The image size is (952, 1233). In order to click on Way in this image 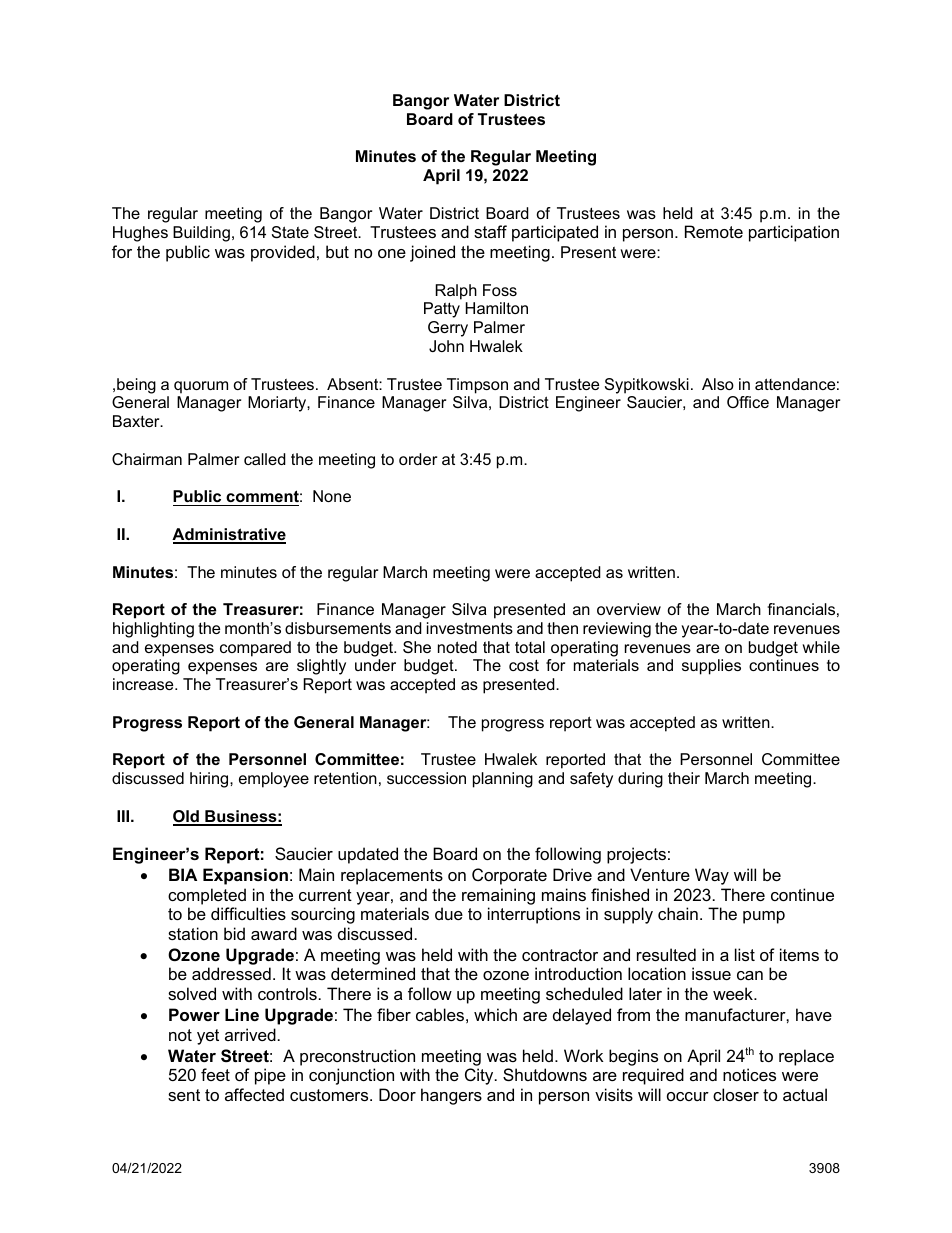, I will do `click(712, 876)`.
